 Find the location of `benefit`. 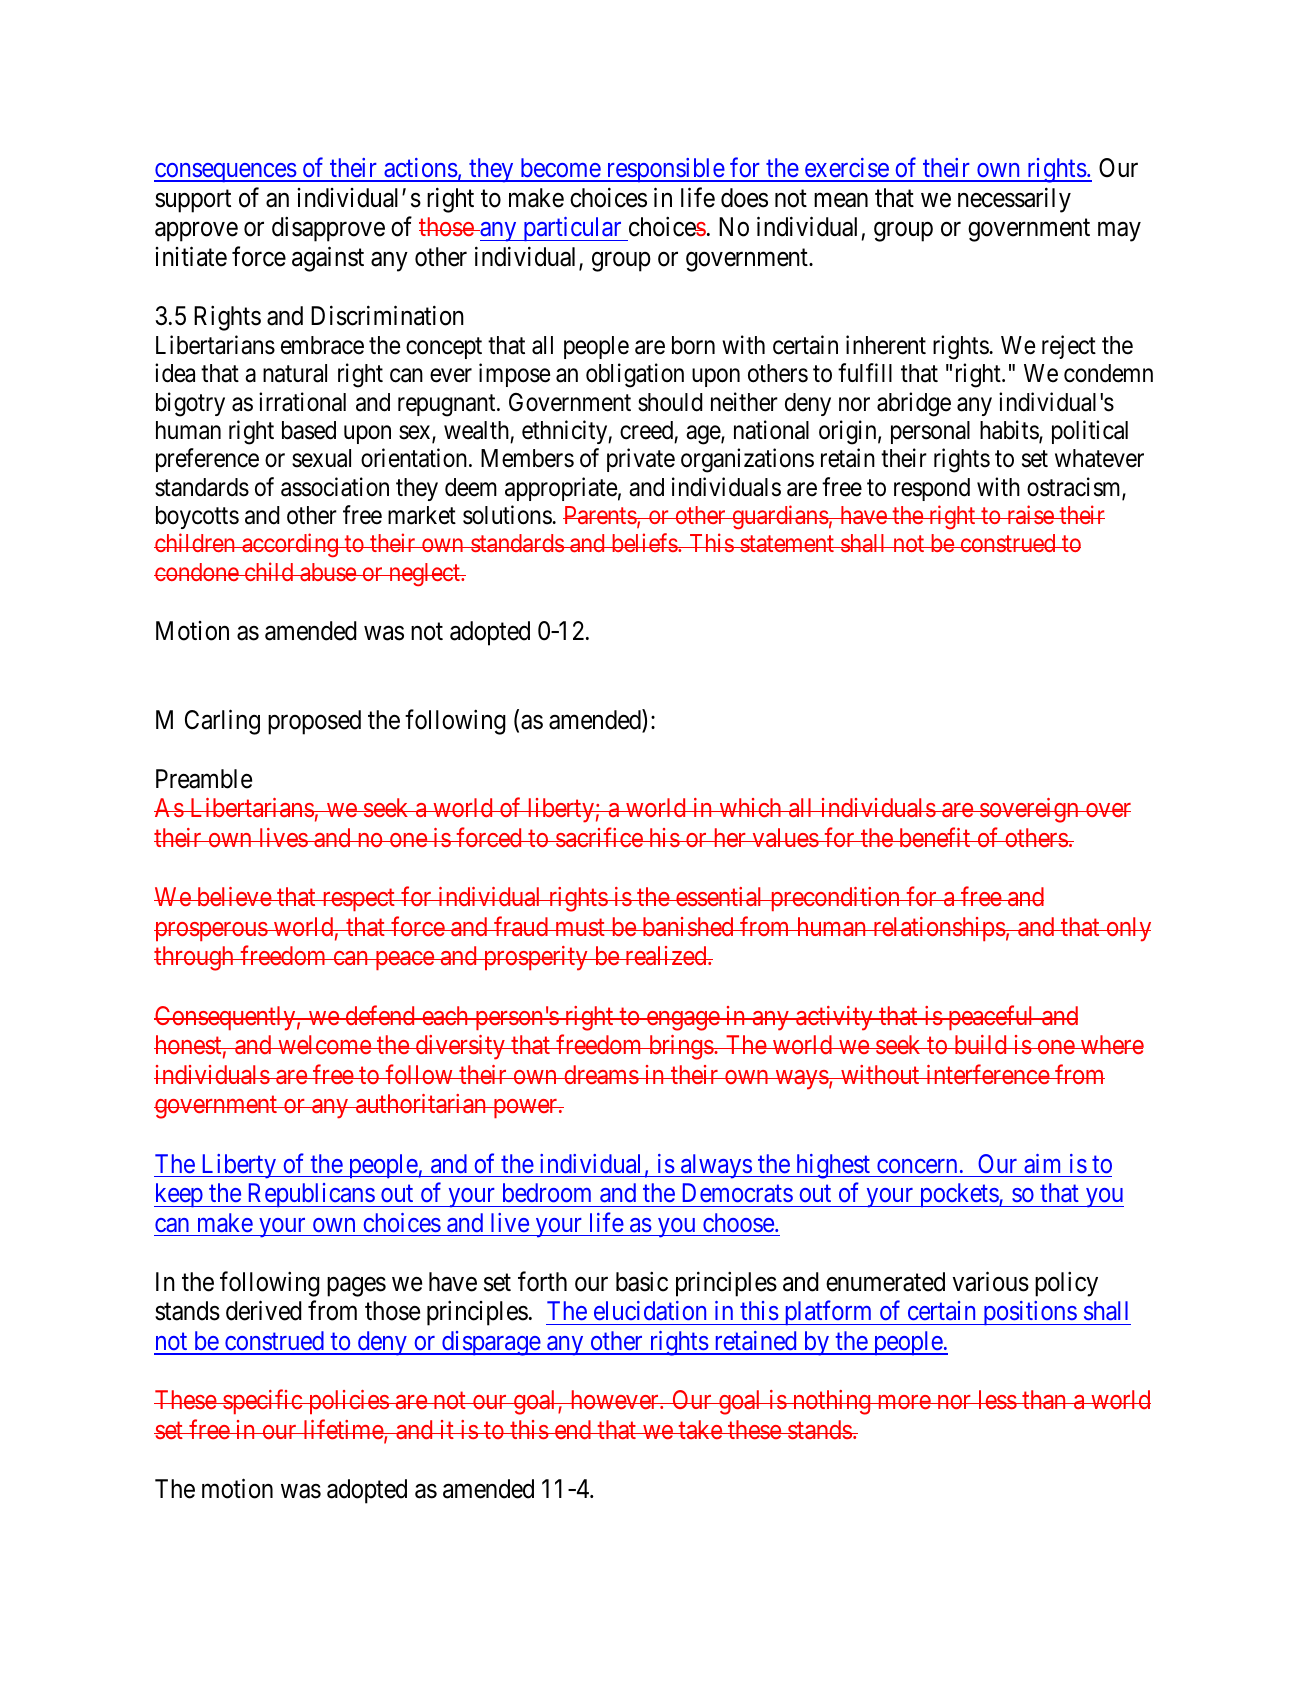

benefit is located at coordinates (934, 837).
